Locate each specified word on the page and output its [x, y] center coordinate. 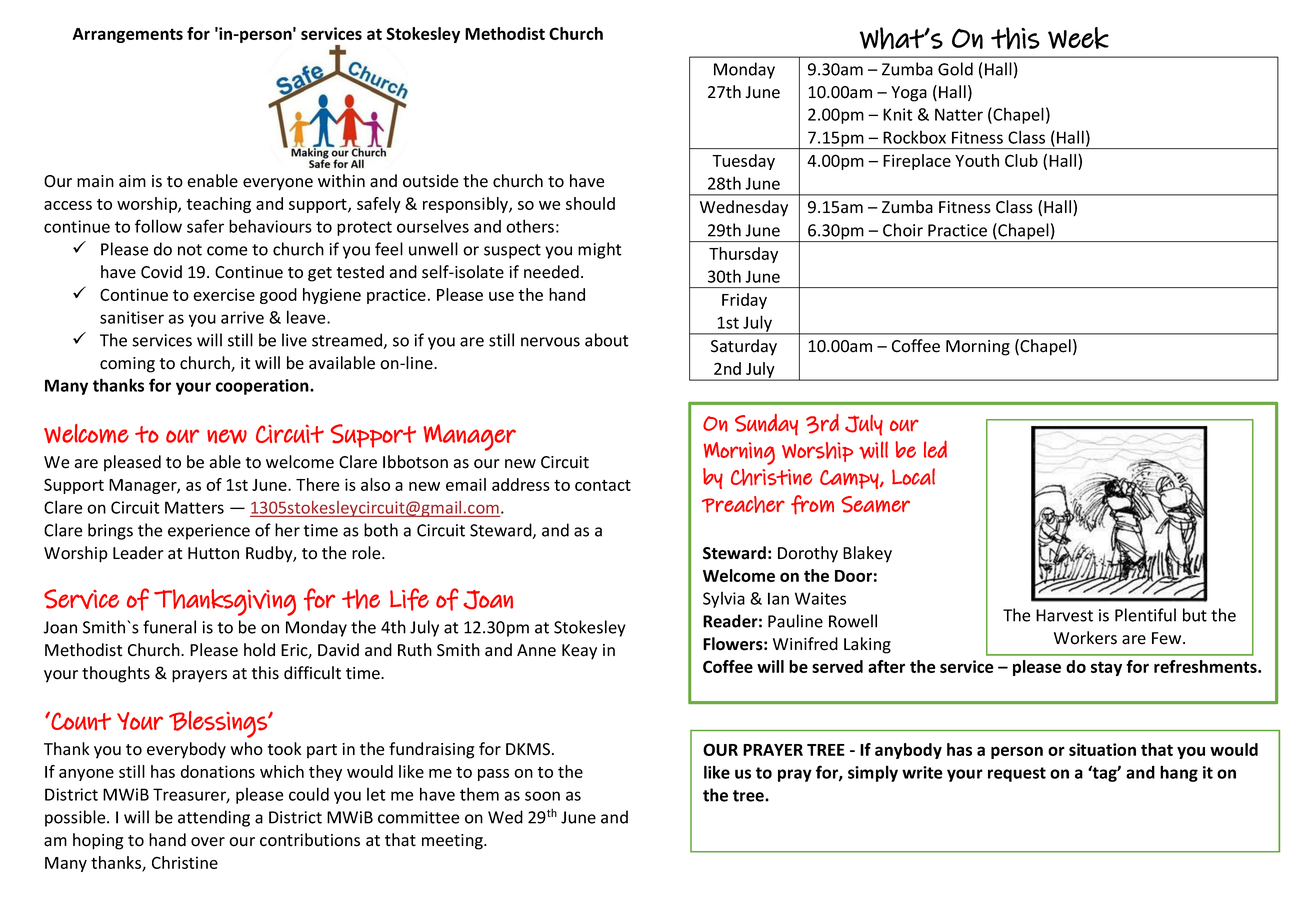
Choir [903, 230]
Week [1078, 38]
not [190, 250]
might [600, 250]
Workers [1085, 638]
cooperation [263, 387]
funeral [169, 627]
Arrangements [127, 35]
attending [214, 818]
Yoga [909, 94]
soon [542, 796]
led [935, 449]
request [1017, 774]
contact [603, 485]
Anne [536, 650]
